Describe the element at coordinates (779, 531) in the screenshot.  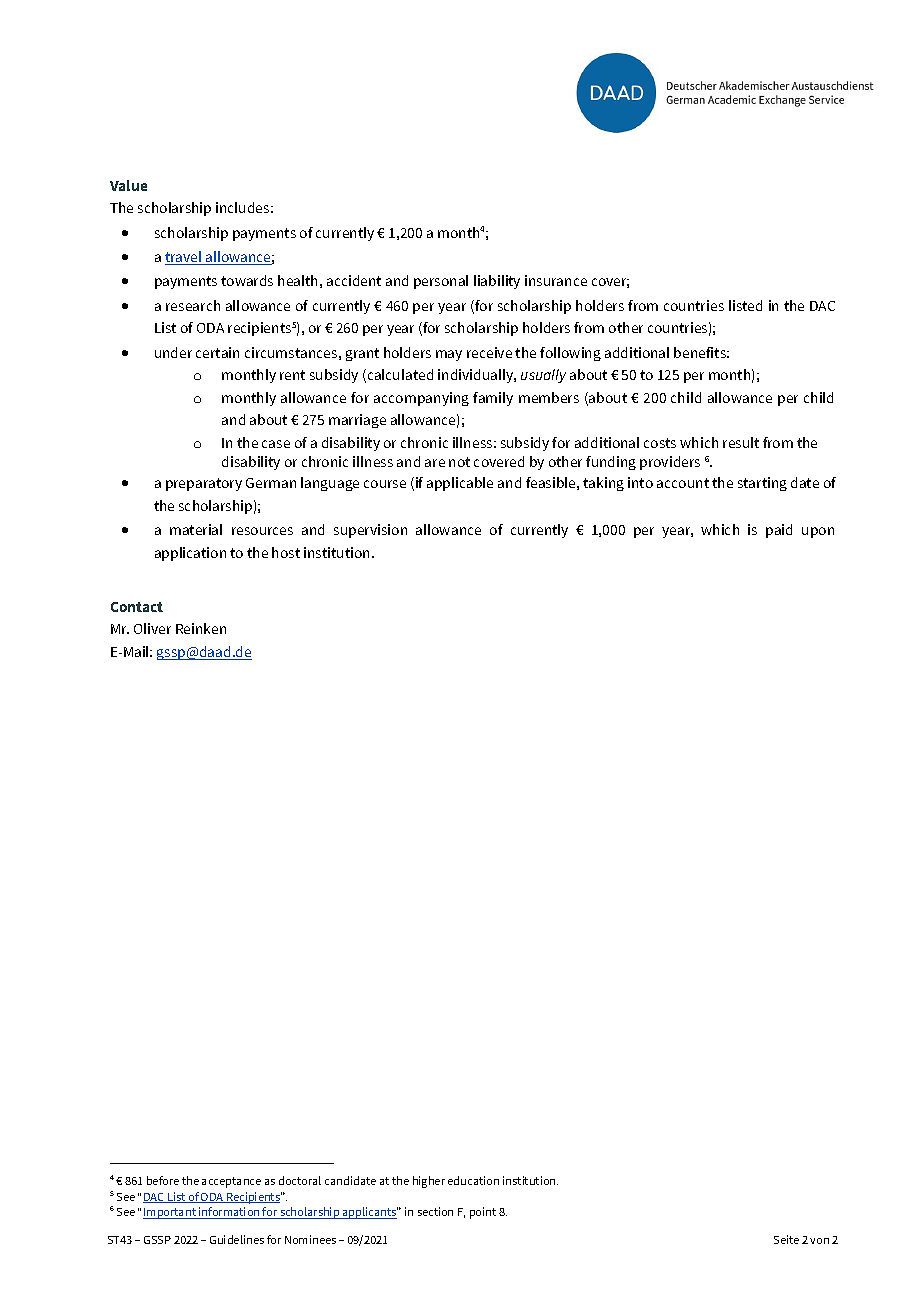
I see `paid` at that location.
